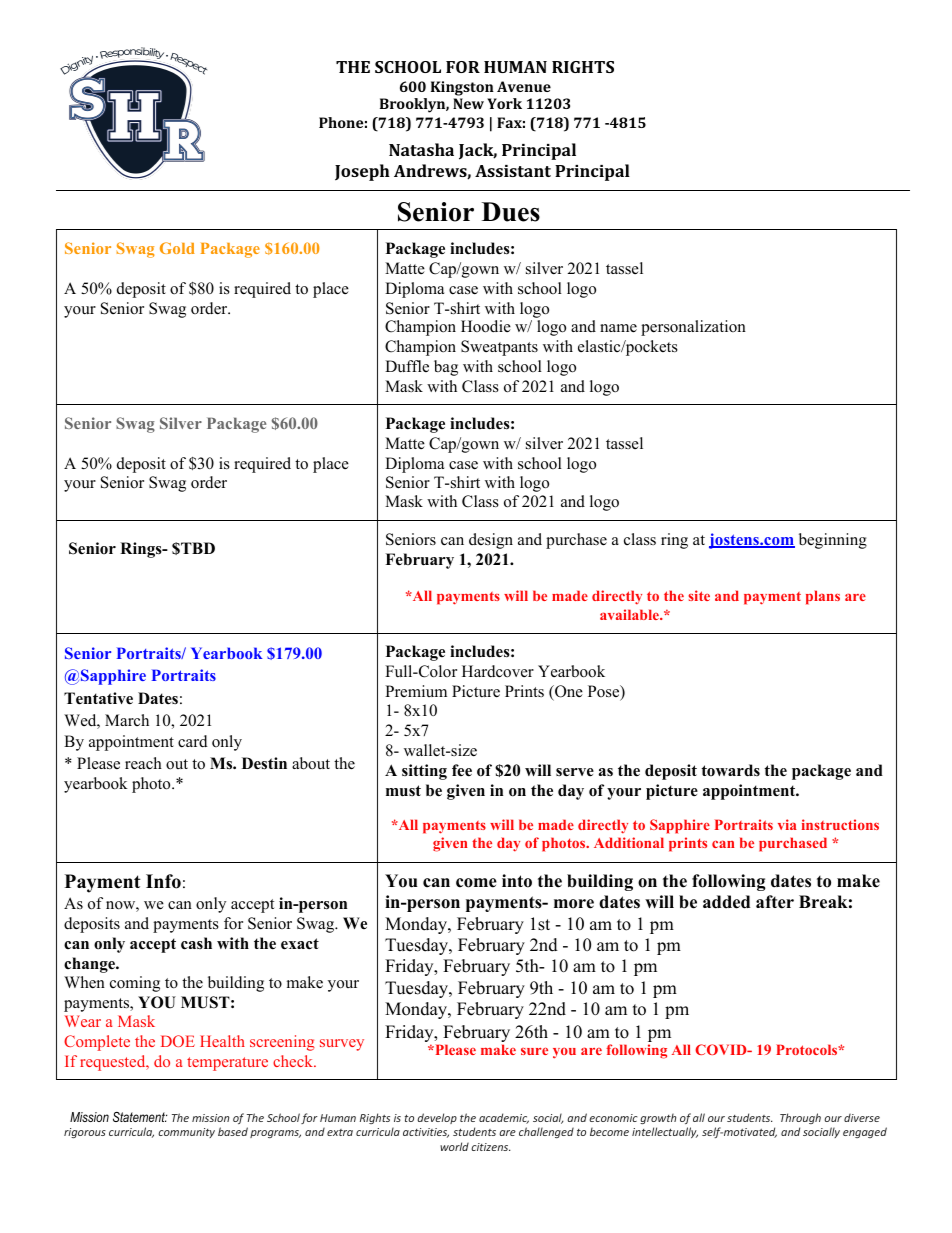 The height and width of the image is (1233, 952). What do you see at coordinates (524, 86) in the image?
I see `Avenue` at bounding box center [524, 86].
